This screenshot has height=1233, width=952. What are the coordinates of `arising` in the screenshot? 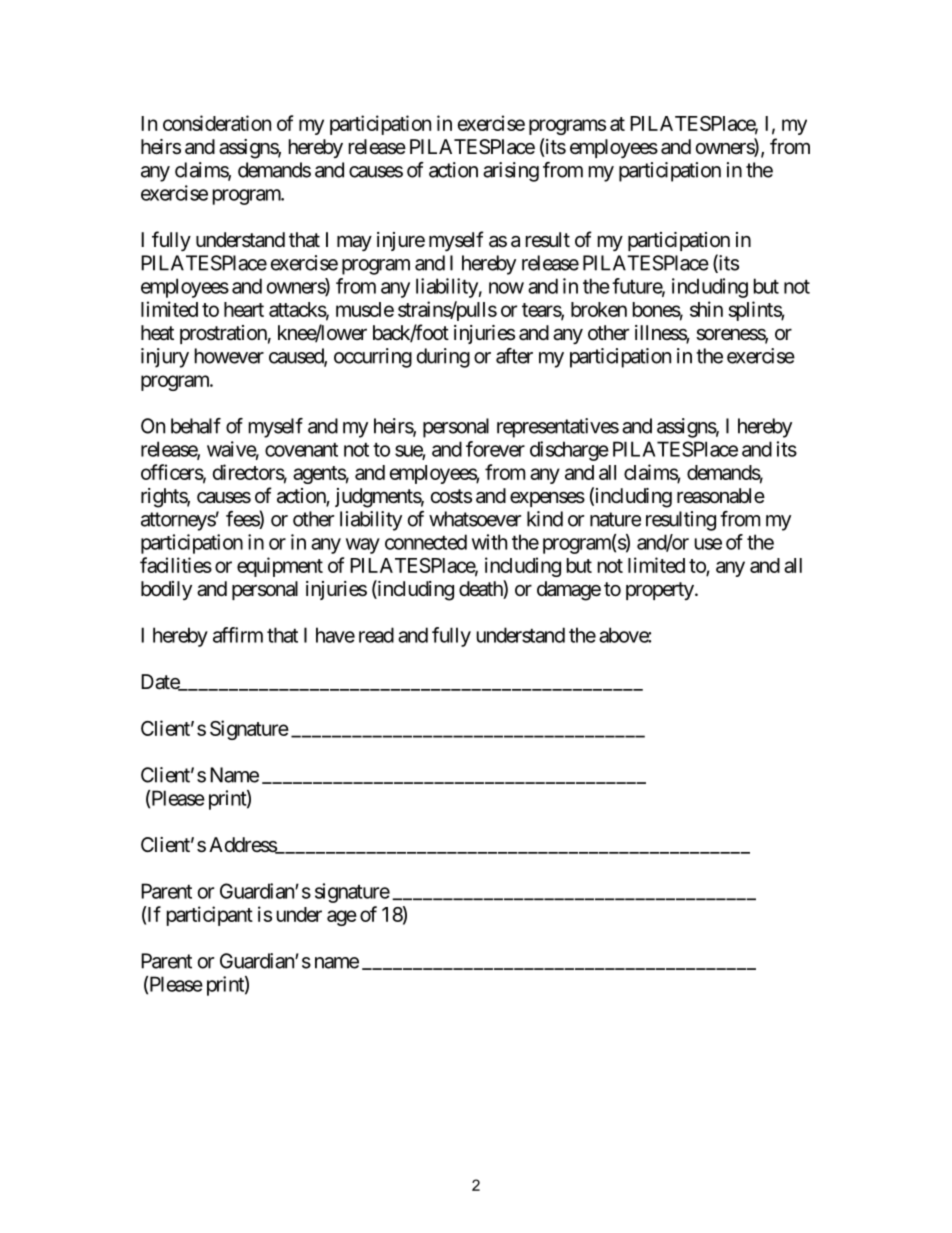 It's located at (511, 172).
